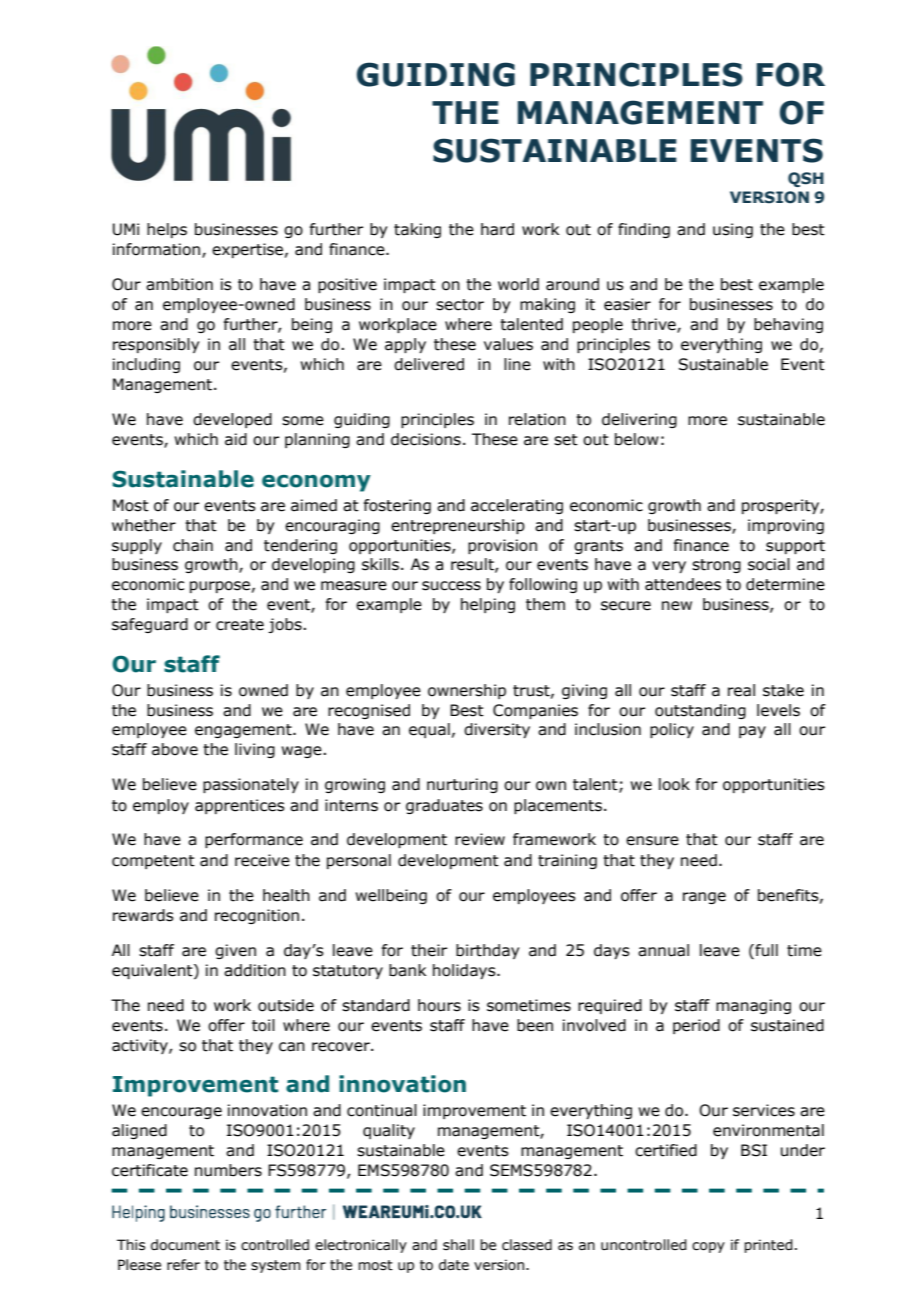 This document has width=924, height=1308. What do you see at coordinates (179, 284) in the document?
I see `ambition` at bounding box center [179, 284].
